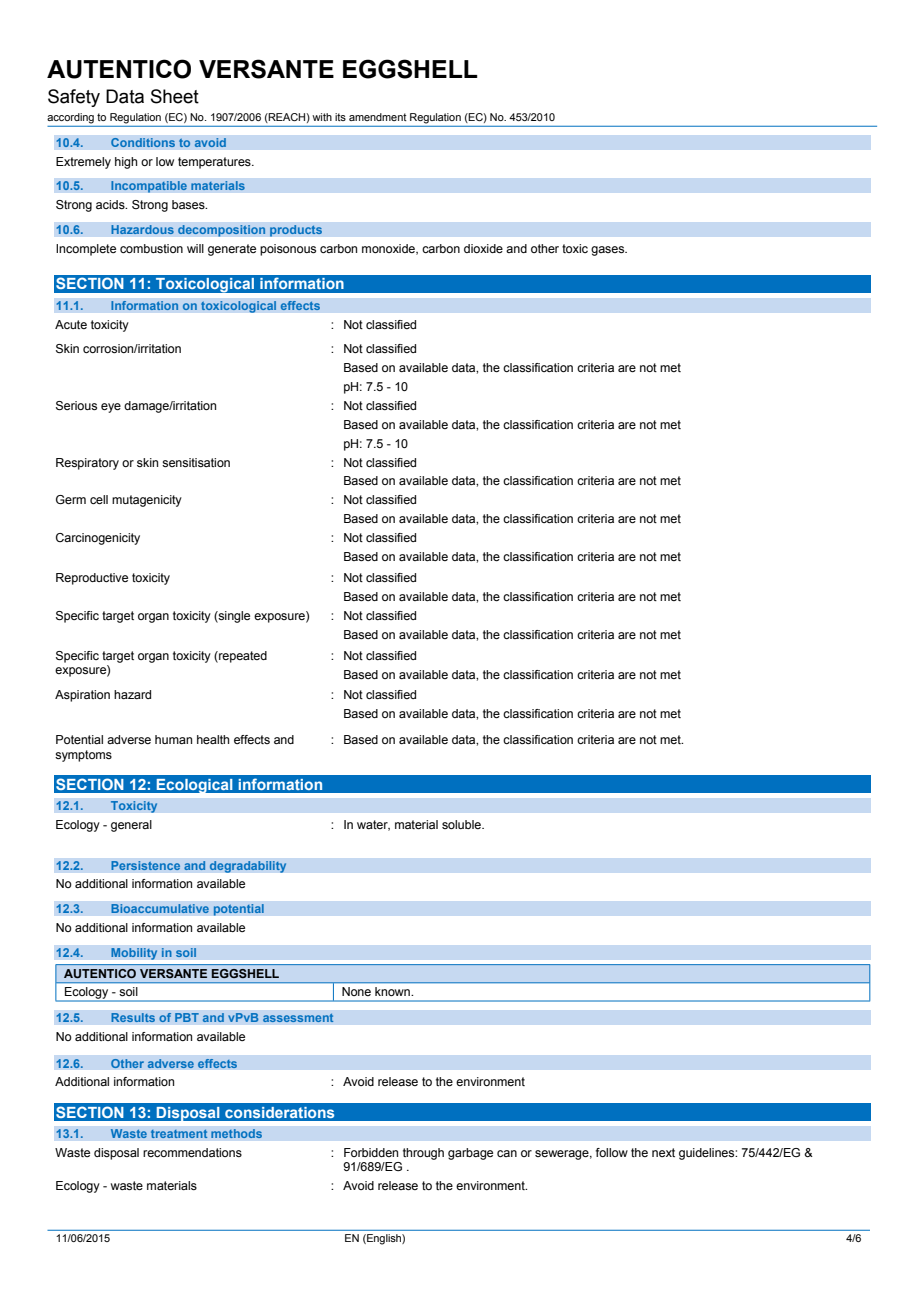 This page has height=1308, width=924. Describe the element at coordinates (612, 1152) in the page. I see `follow` at that location.
